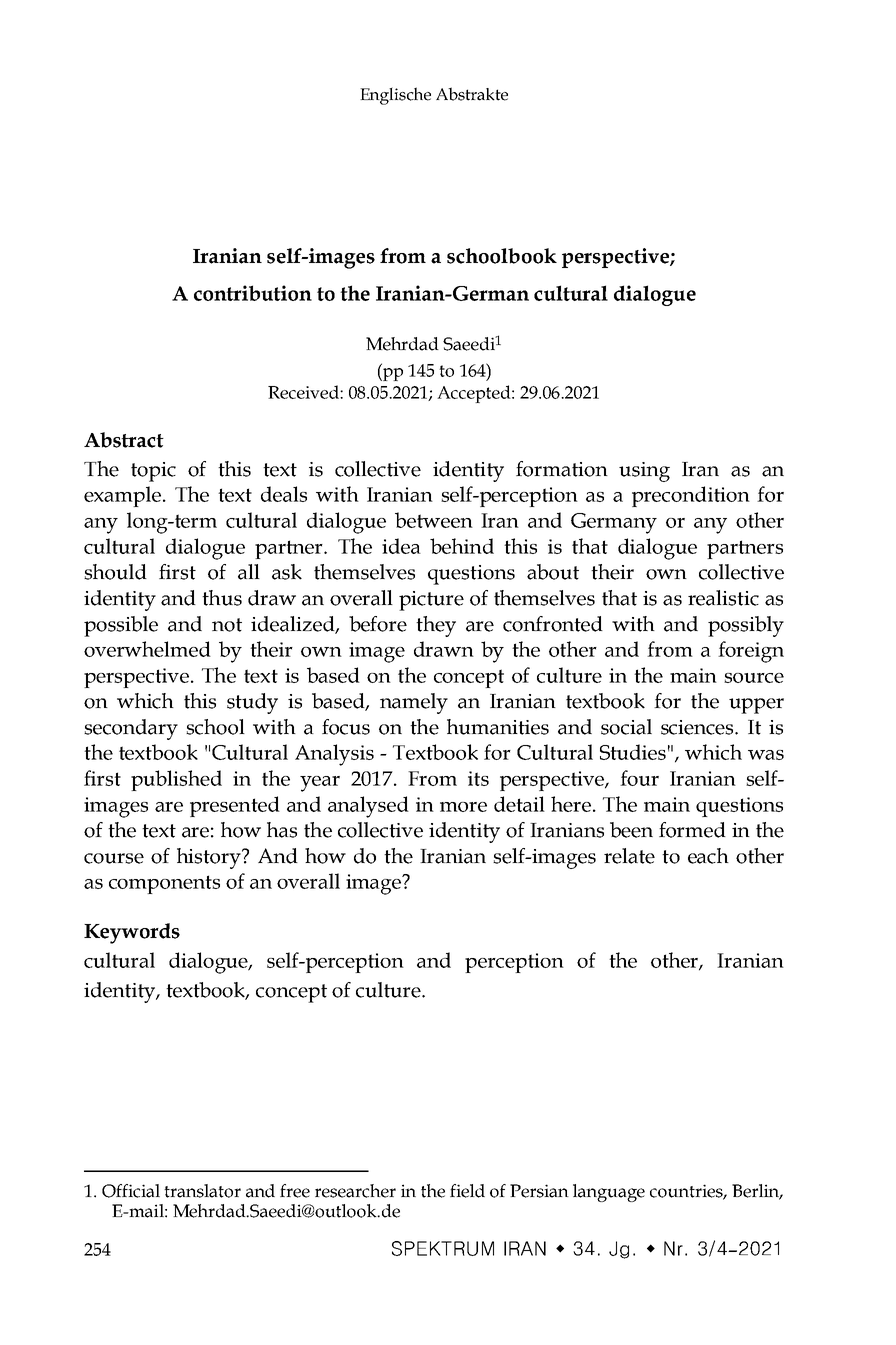 The width and height of the image is (896, 1345). I want to click on using, so click(644, 472).
